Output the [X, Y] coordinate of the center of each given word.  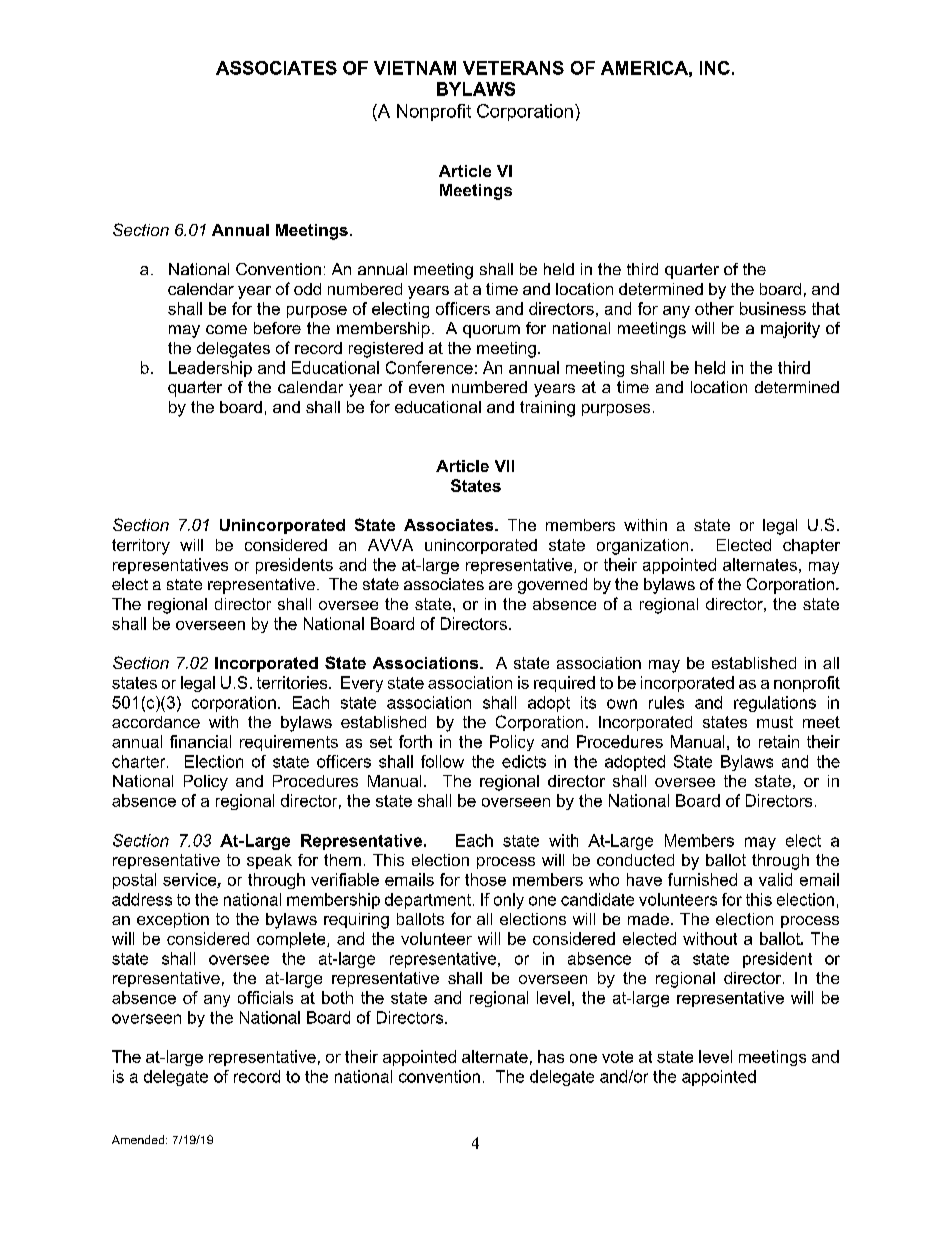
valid [775, 879]
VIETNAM [415, 68]
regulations [775, 704]
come [226, 329]
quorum [491, 331]
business [773, 308]
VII [504, 466]
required [564, 684]
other [714, 308]
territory [141, 547]
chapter [811, 546]
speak [269, 861]
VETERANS [513, 68]
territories [293, 682]
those [485, 879]
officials [265, 997]
